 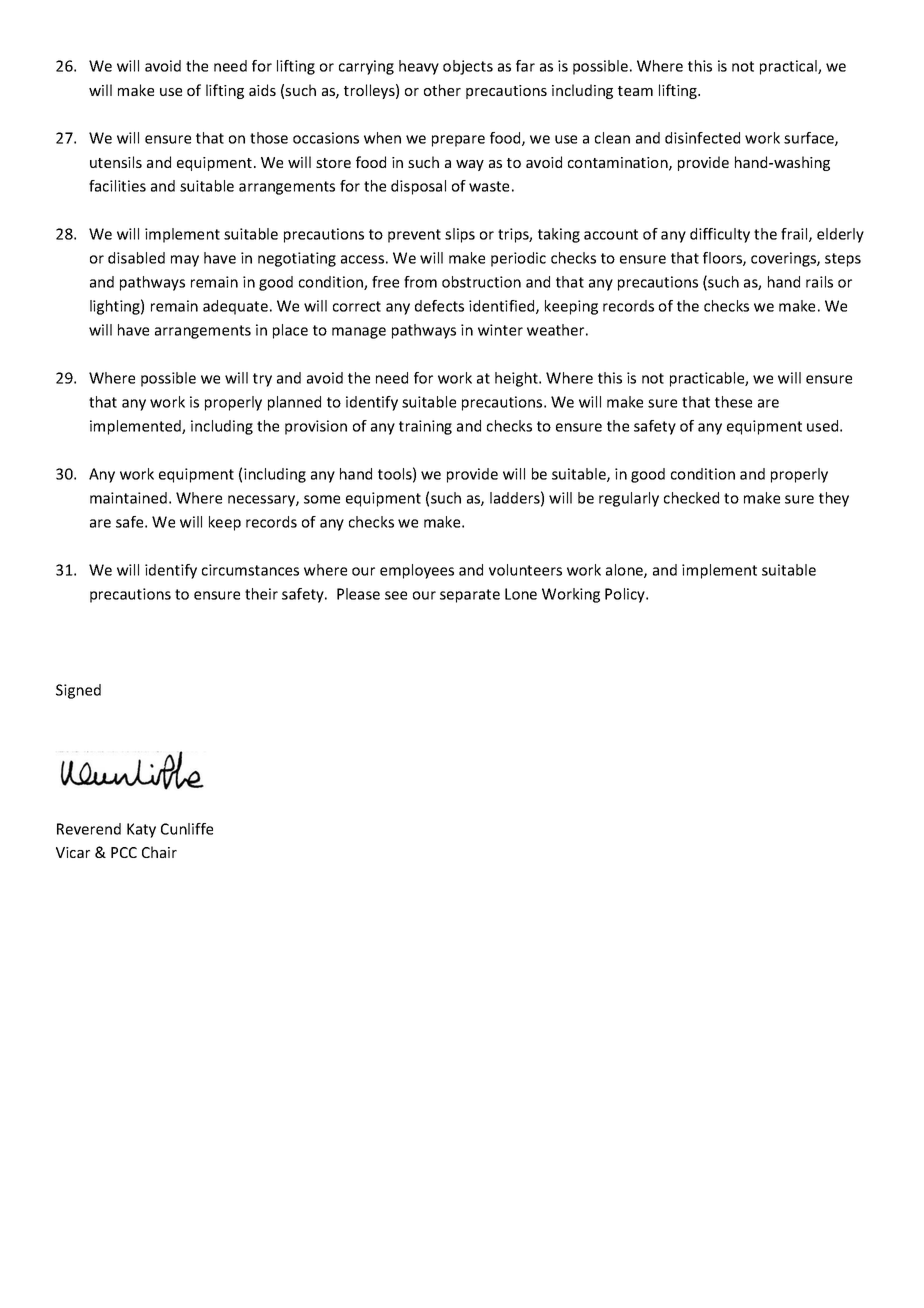 I want to click on Katy, so click(x=141, y=830).
